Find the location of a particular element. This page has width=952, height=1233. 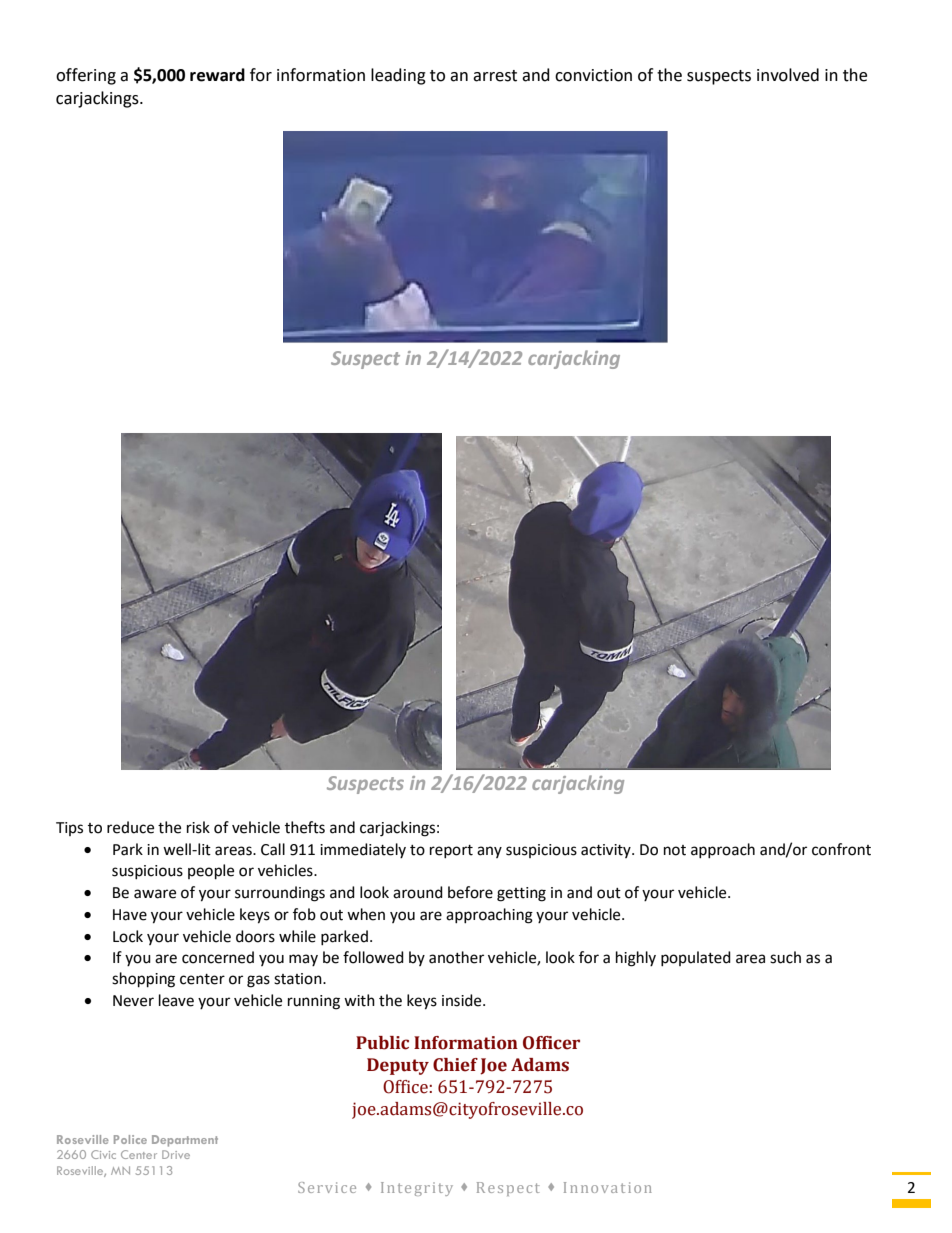

Department is located at coordinates (185, 1141).
